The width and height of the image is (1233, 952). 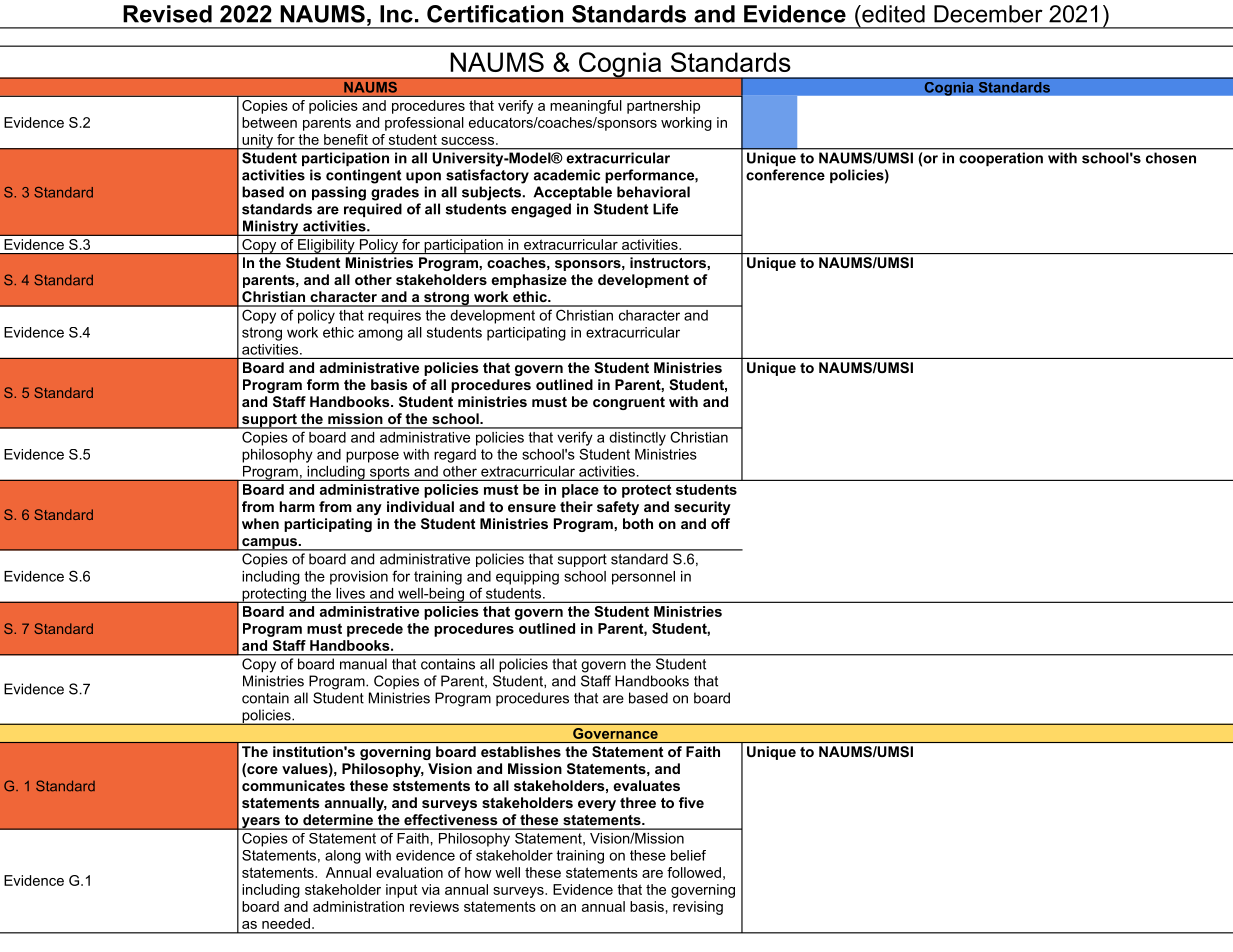 What do you see at coordinates (286, 923) in the image?
I see `needed` at bounding box center [286, 923].
